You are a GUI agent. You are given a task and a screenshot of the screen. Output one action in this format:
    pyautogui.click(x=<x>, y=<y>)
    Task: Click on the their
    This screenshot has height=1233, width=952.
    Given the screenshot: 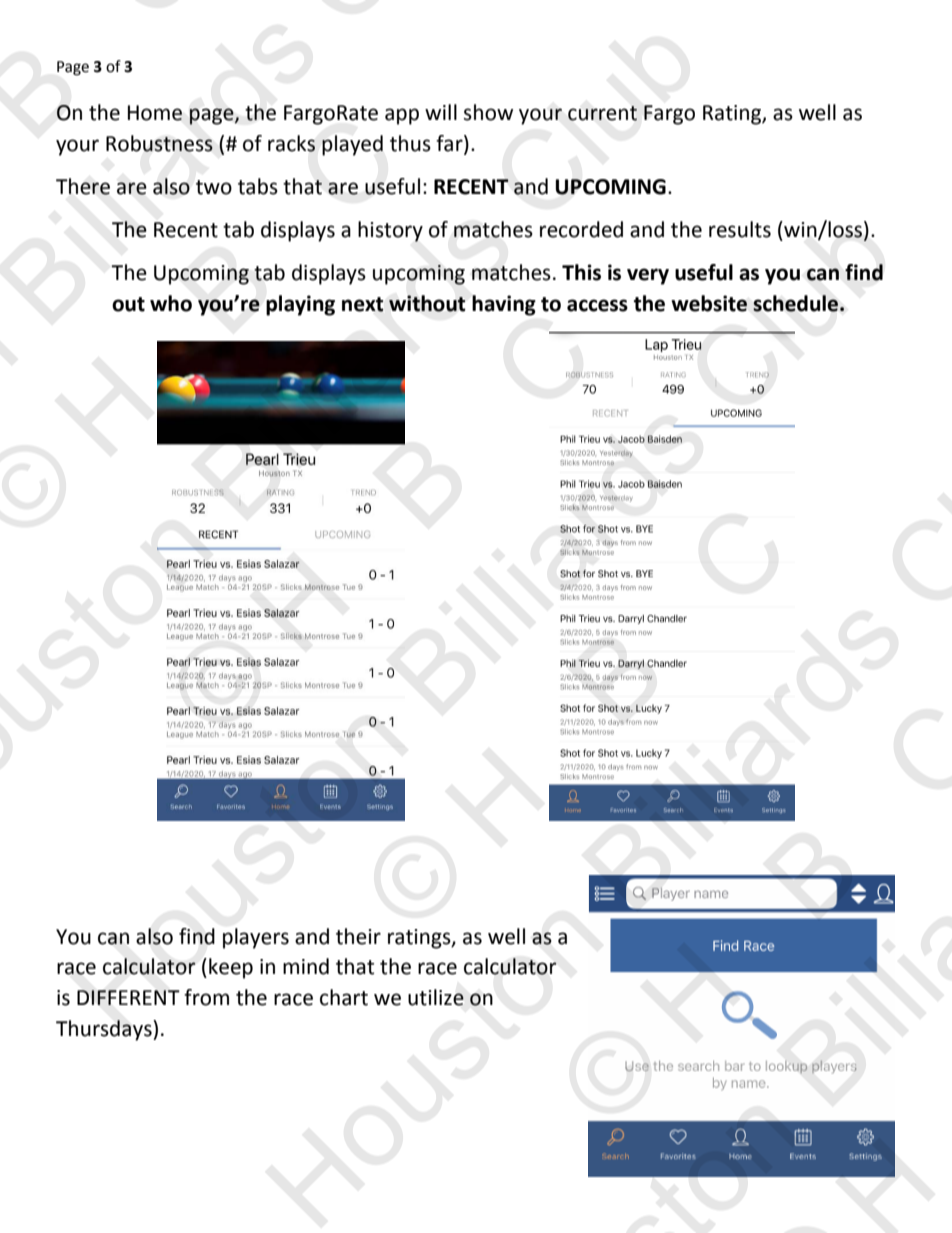 What is the action you would take?
    pyautogui.click(x=358, y=936)
